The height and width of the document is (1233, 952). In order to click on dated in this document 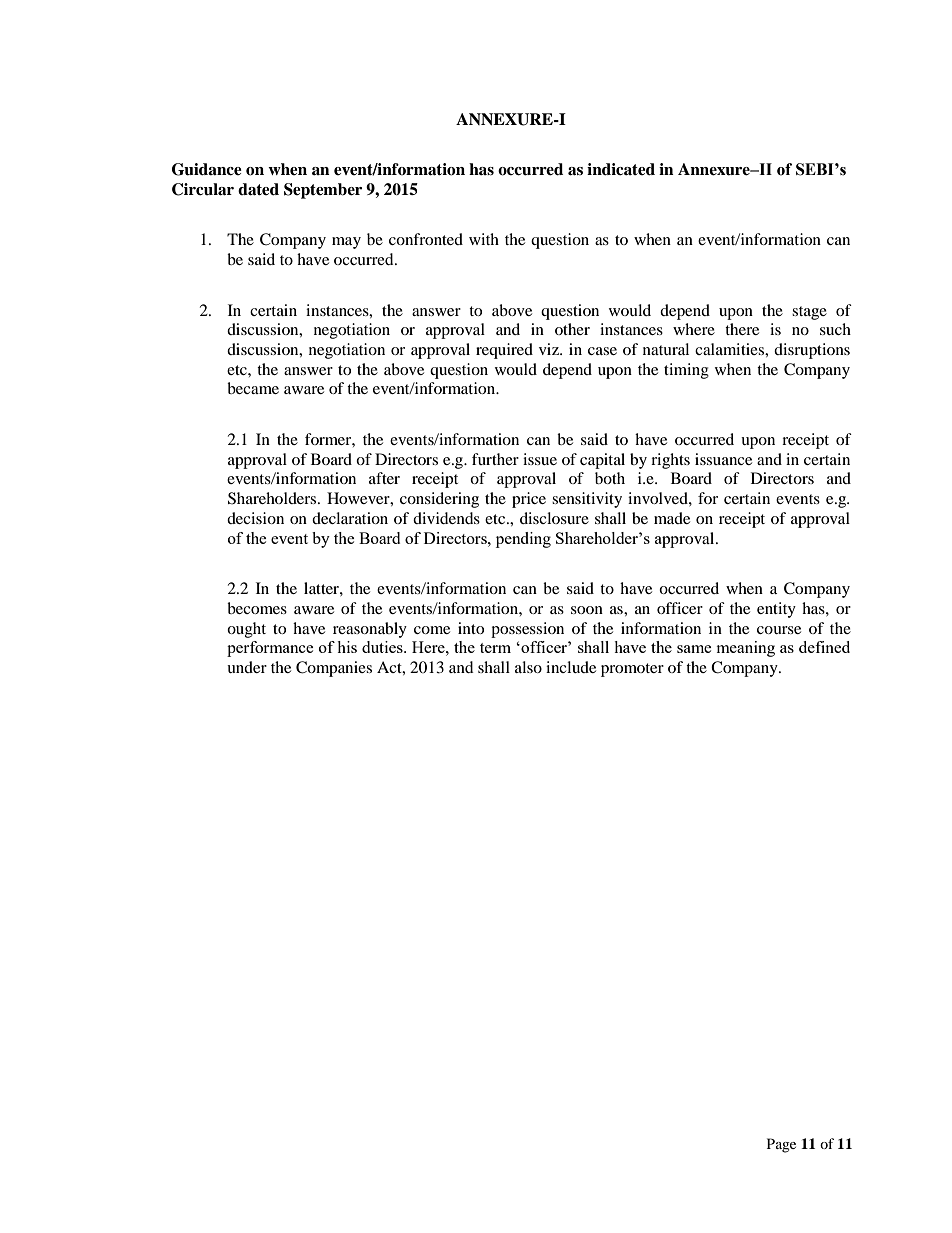, I will do `click(258, 189)`.
